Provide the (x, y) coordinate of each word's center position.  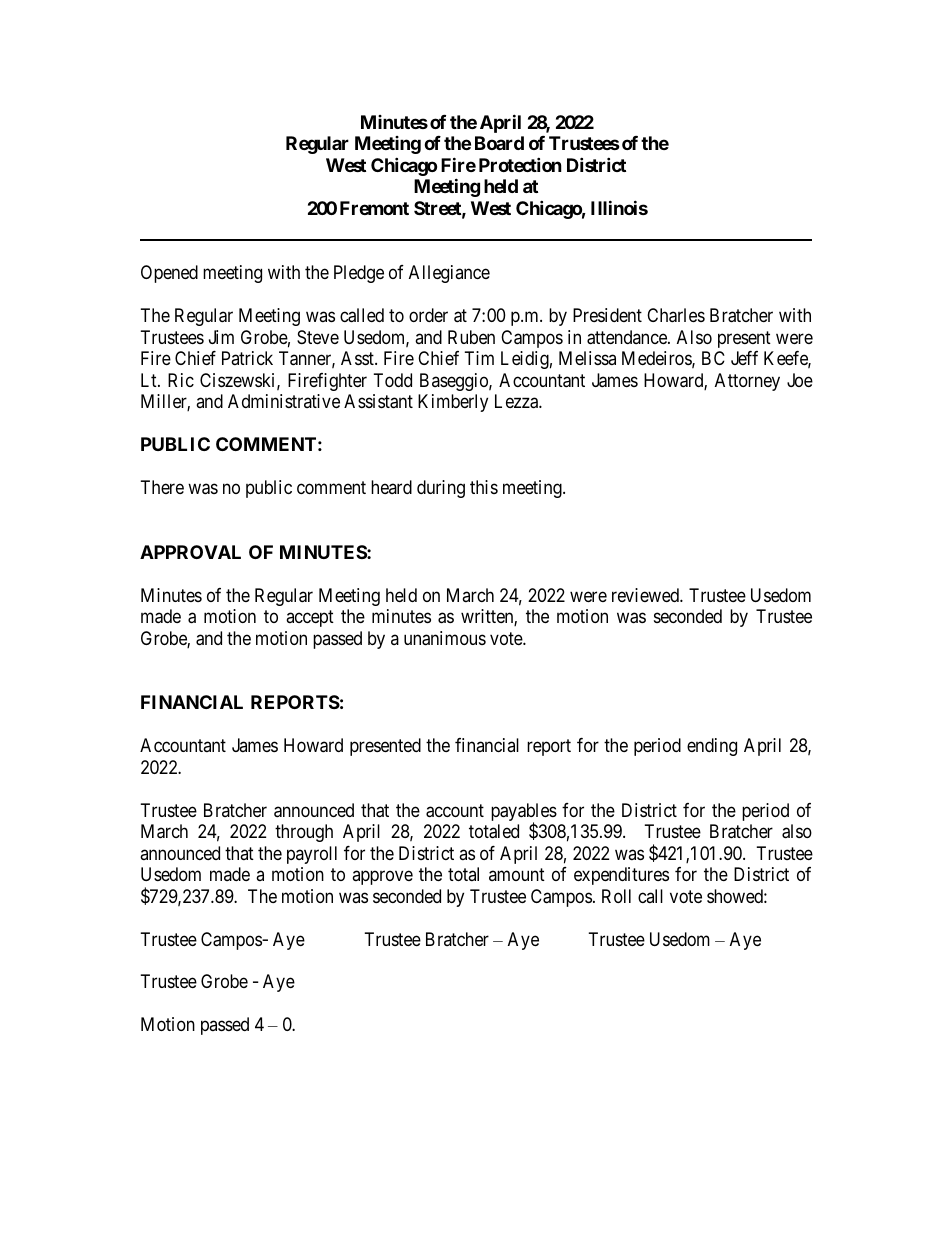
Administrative (284, 401)
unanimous (445, 638)
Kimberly (453, 403)
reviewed (646, 595)
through (304, 833)
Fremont (374, 208)
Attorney (747, 382)
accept (310, 618)
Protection (520, 164)
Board (499, 143)
